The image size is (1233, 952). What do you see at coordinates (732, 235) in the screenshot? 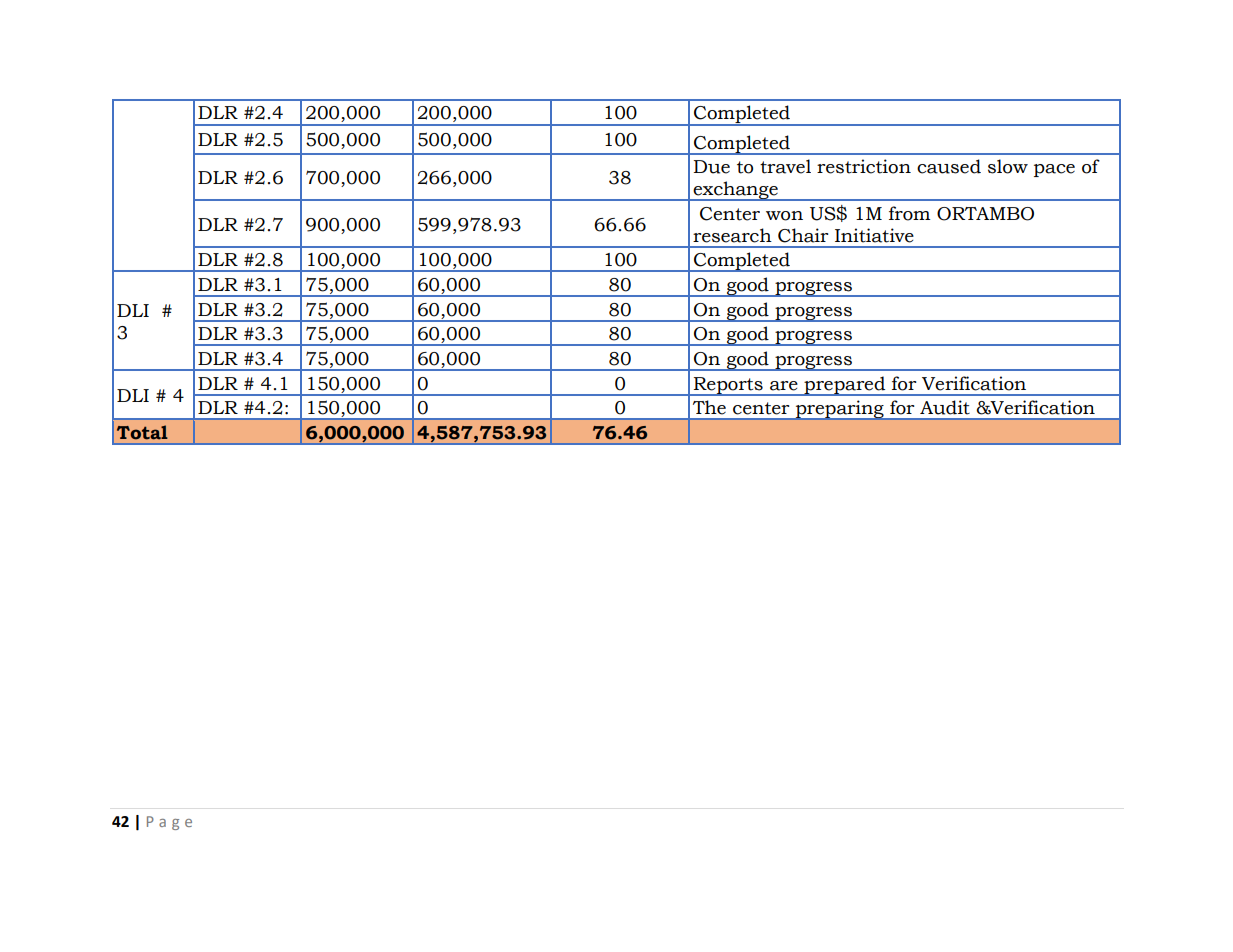
I see `research` at bounding box center [732, 235].
